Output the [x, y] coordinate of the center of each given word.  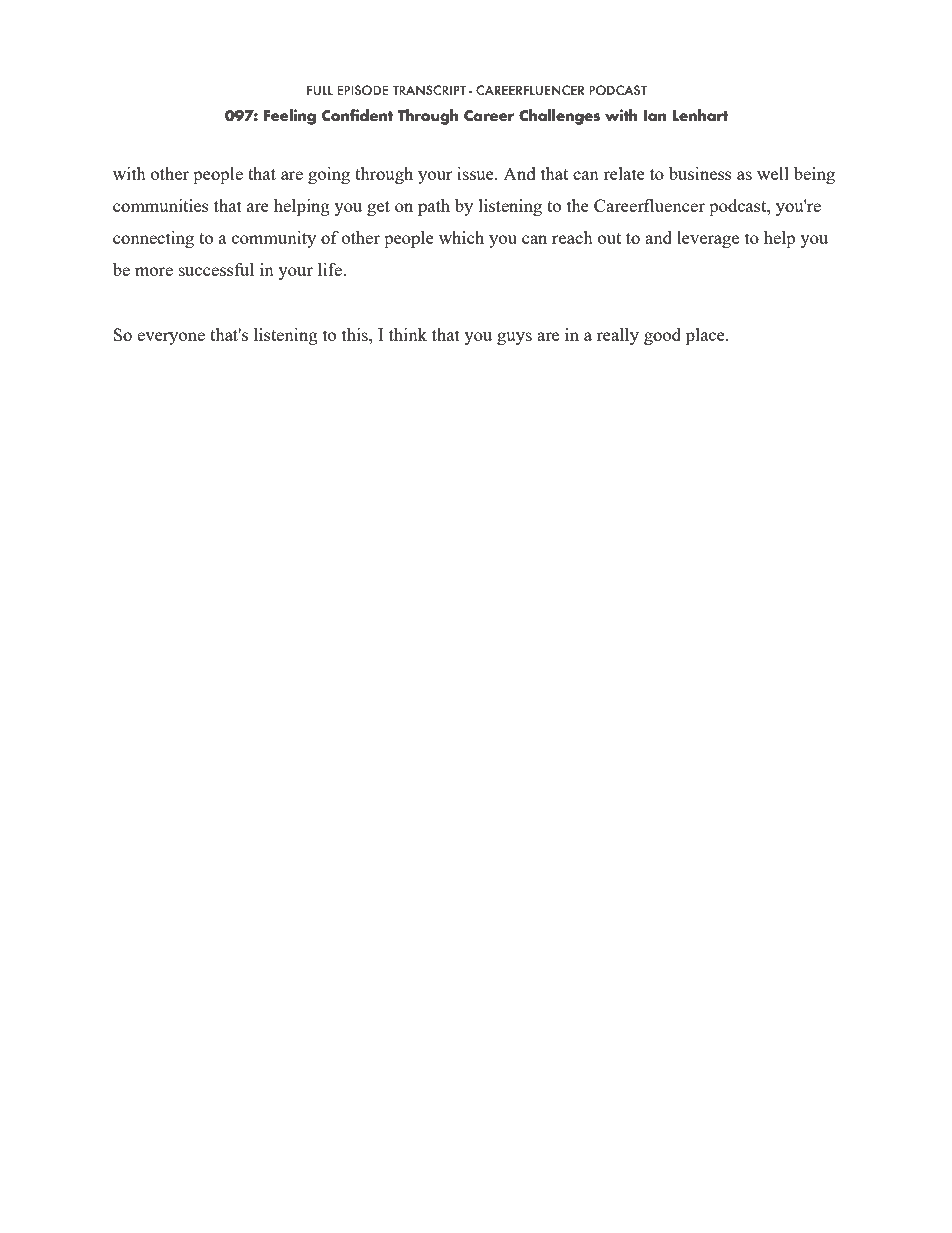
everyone [171, 338]
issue [476, 173]
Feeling [290, 117]
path [434, 207]
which [461, 237]
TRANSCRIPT [429, 90]
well [773, 173]
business [700, 173]
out [609, 238]
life [331, 269]
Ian [655, 116]
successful [216, 269]
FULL [320, 90]
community [274, 239]
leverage [708, 239]
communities [161, 205]
